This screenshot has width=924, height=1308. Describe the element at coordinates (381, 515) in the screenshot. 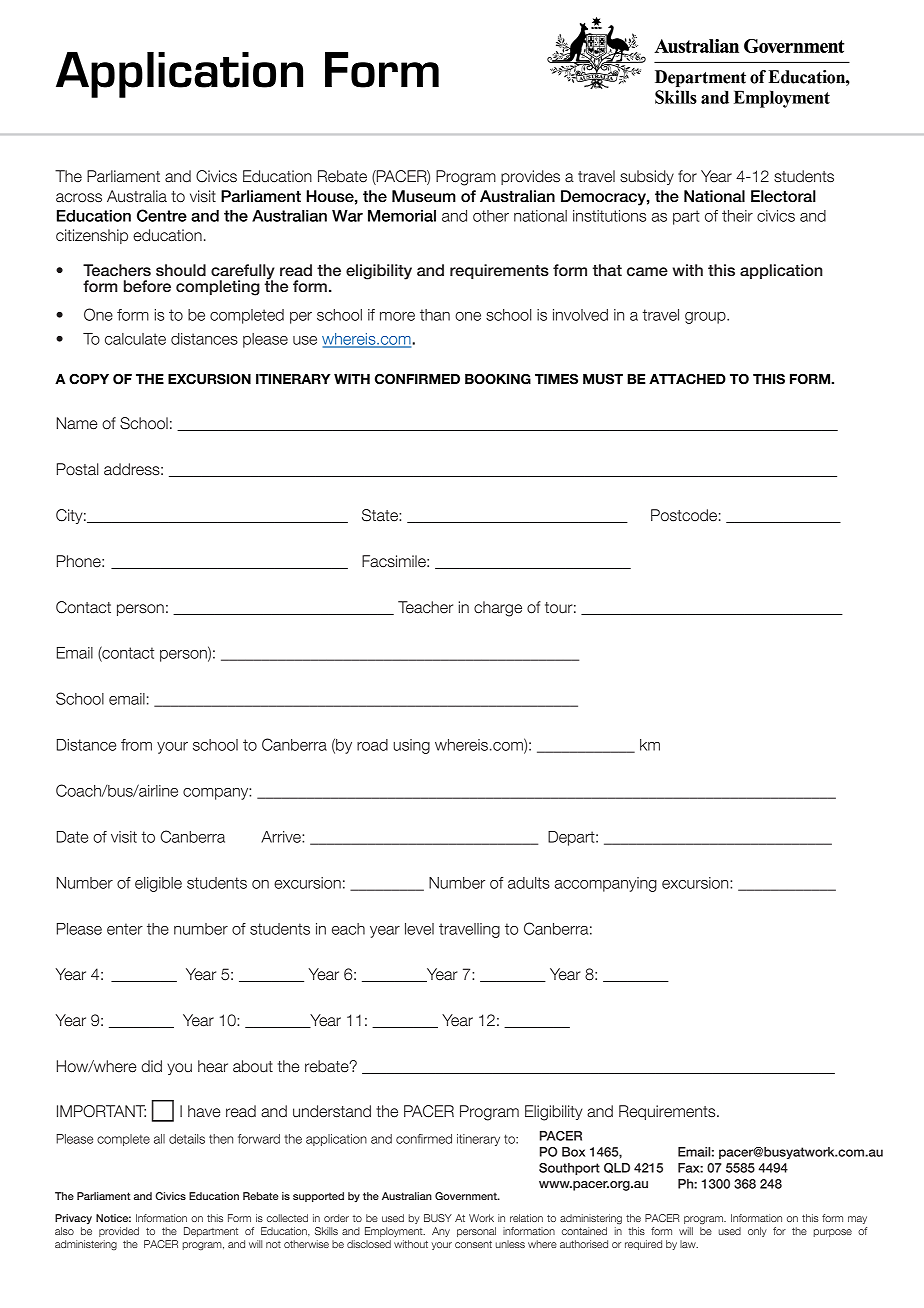

I see `State` at that location.
